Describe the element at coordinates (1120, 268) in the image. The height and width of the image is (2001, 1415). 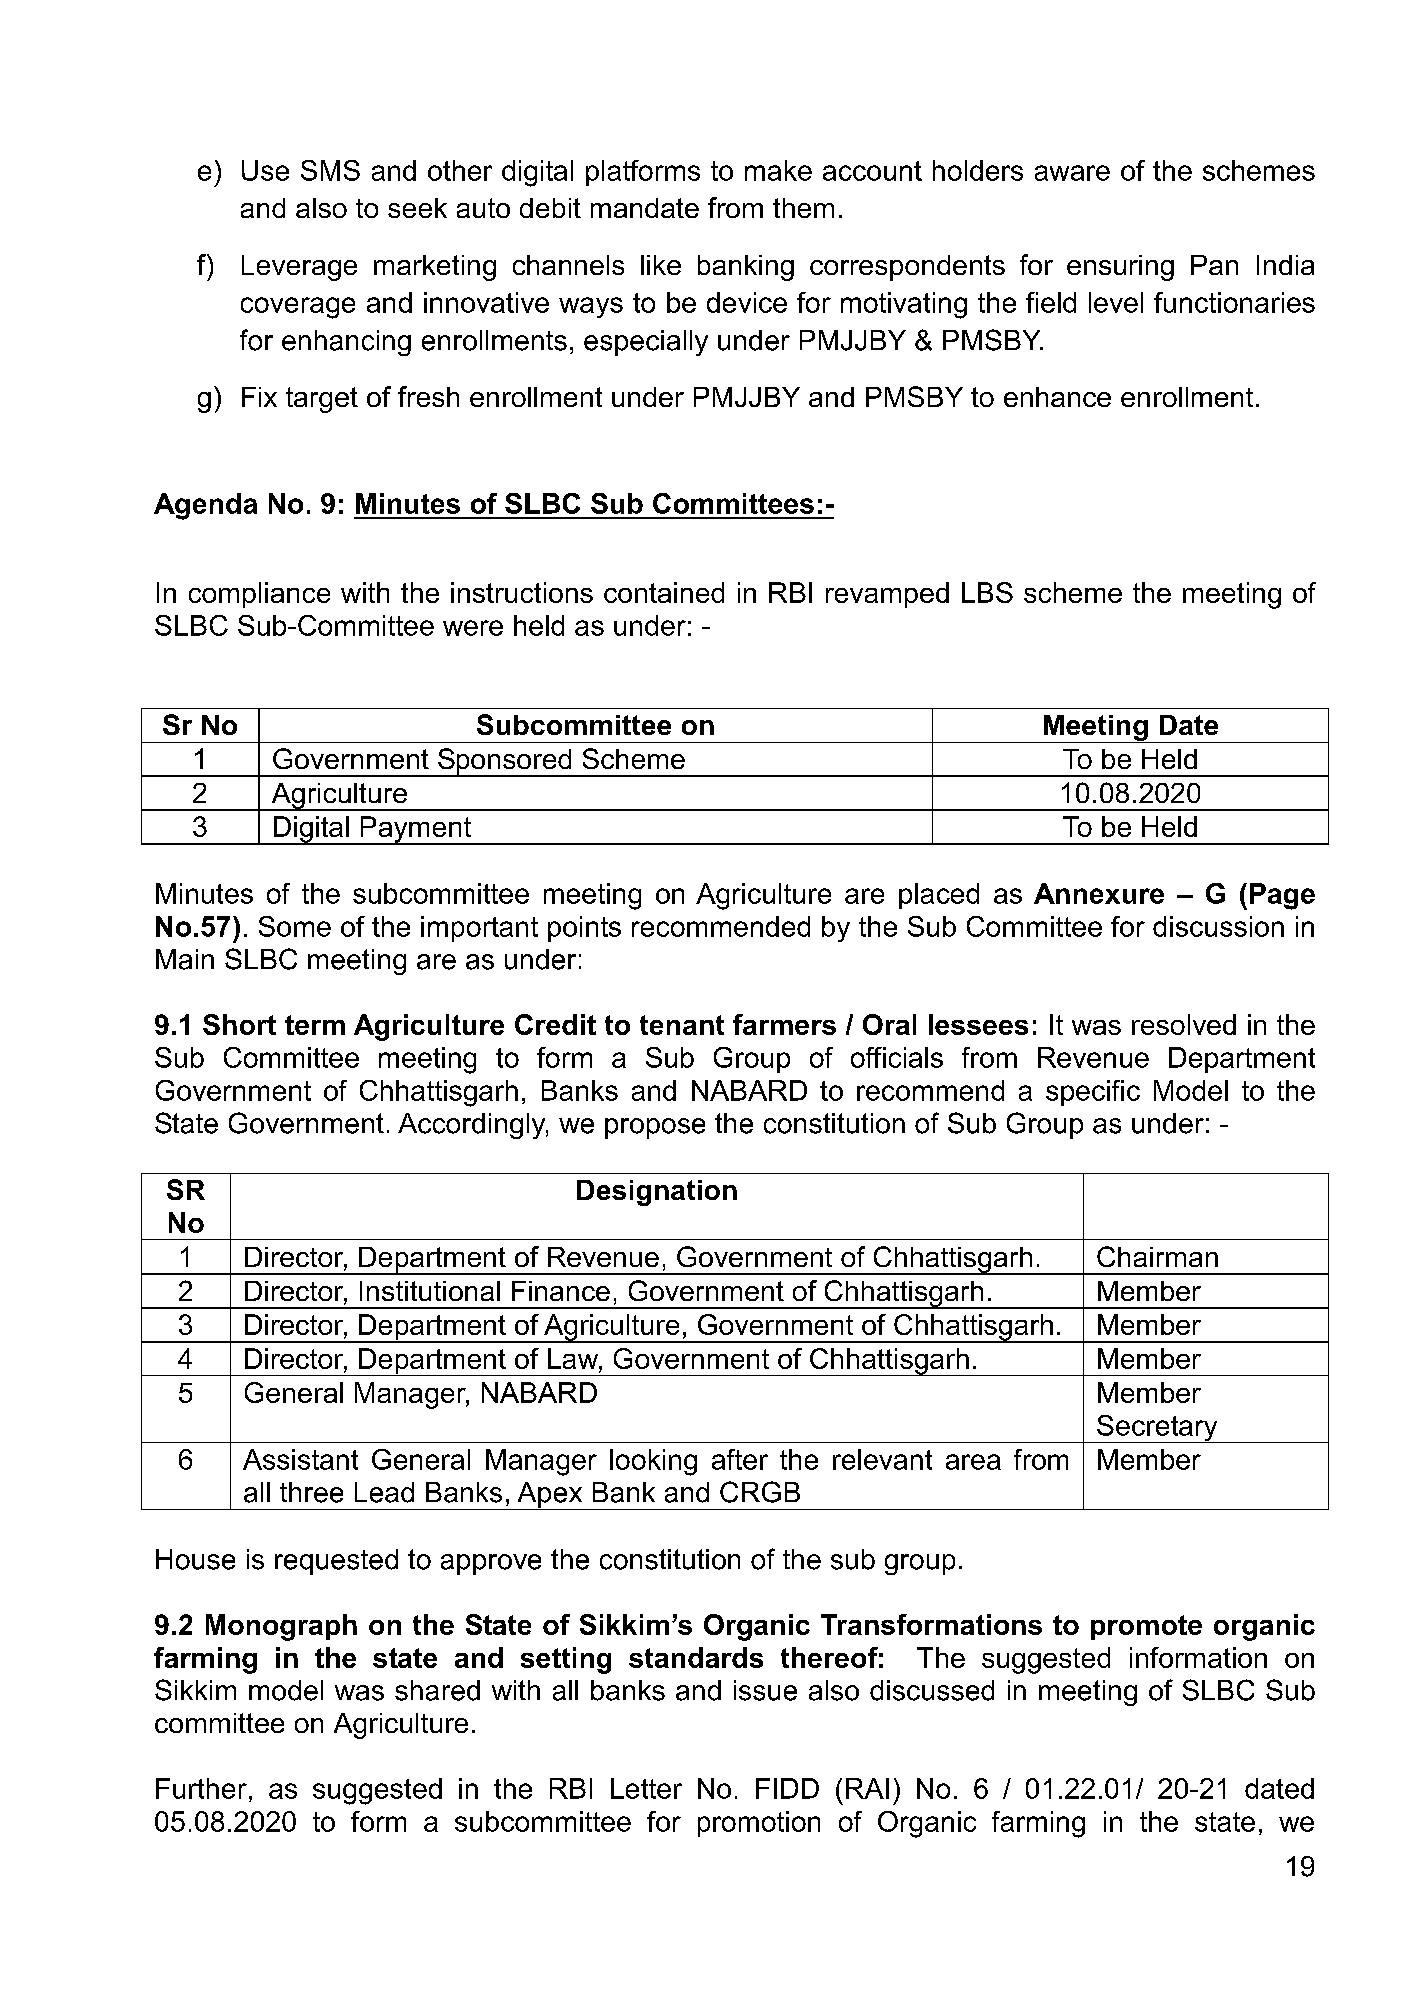
I see `ensuring` at that location.
